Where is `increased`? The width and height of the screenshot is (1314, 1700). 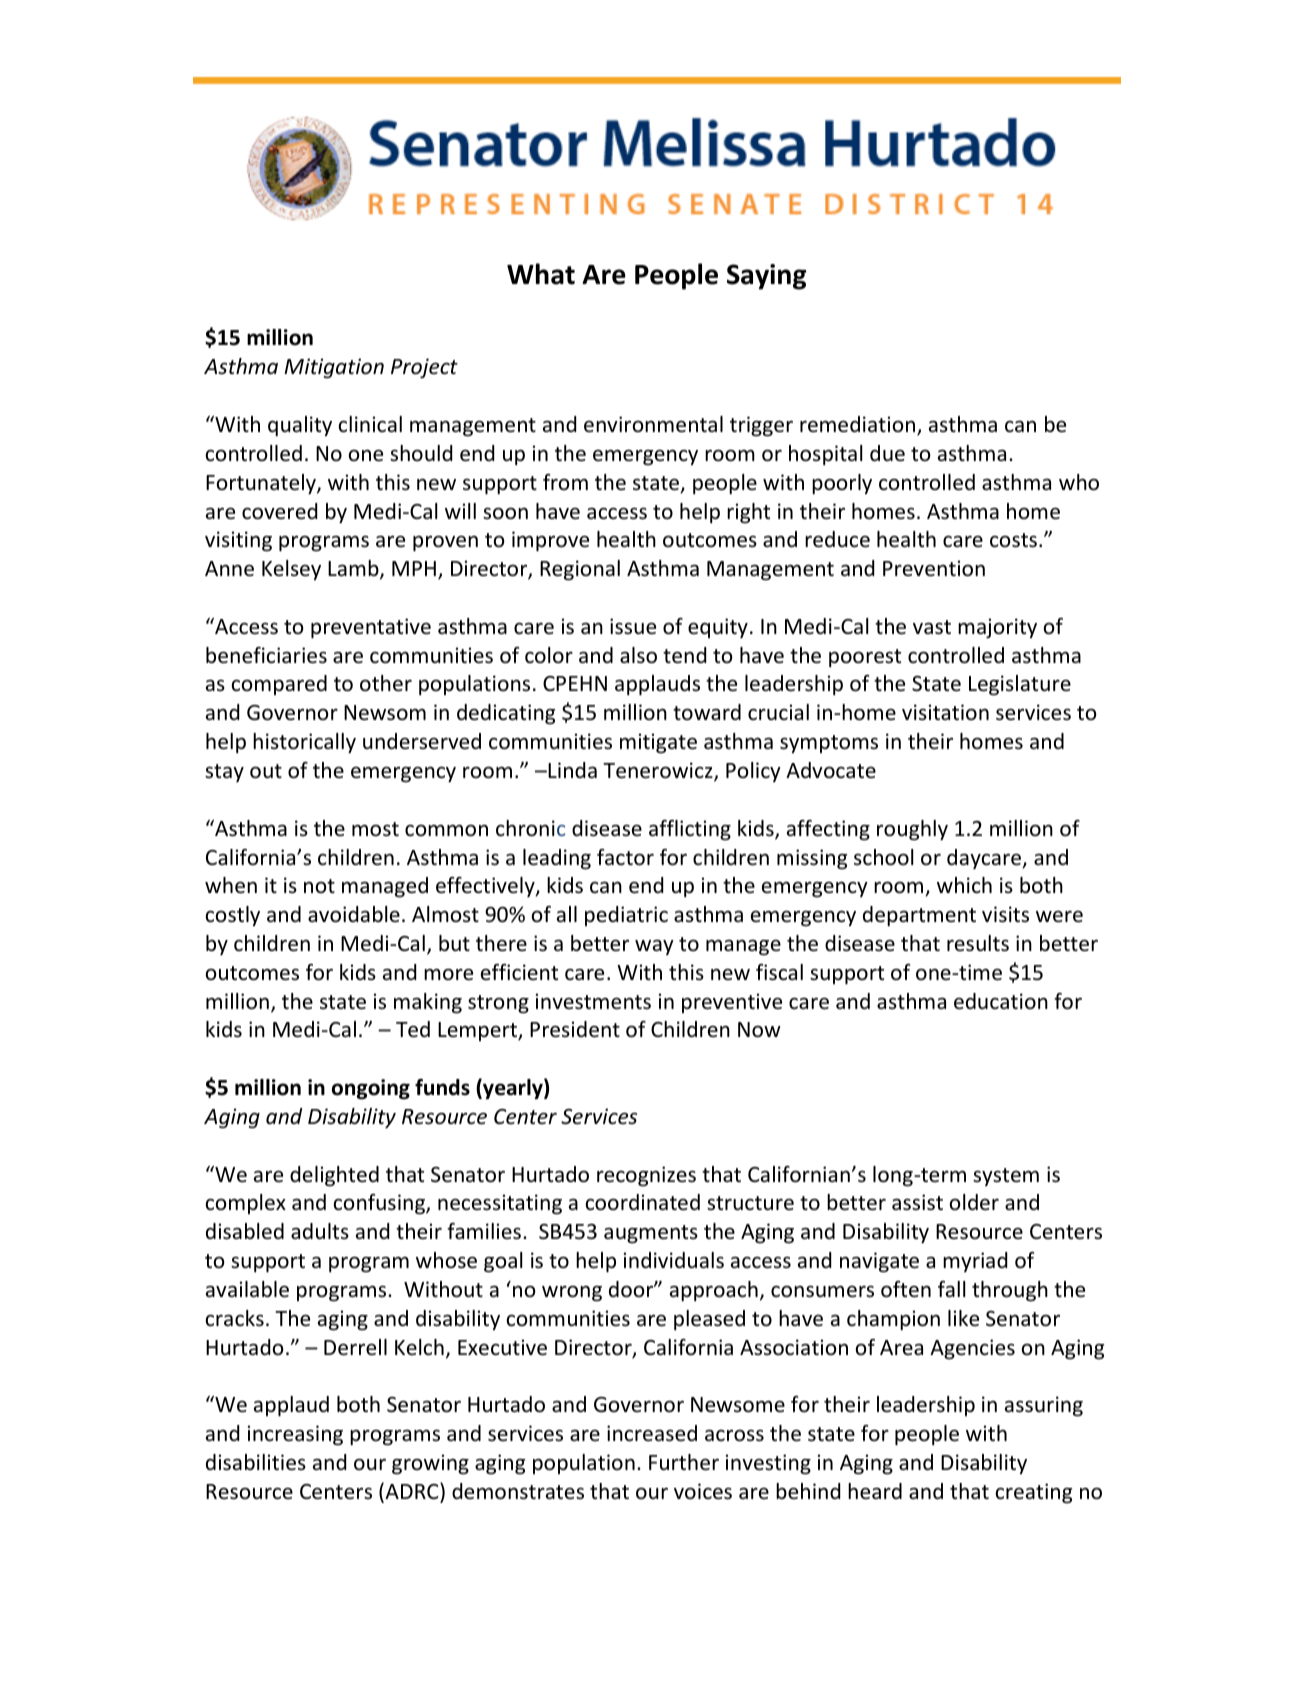 increased is located at coordinates (652, 1433).
